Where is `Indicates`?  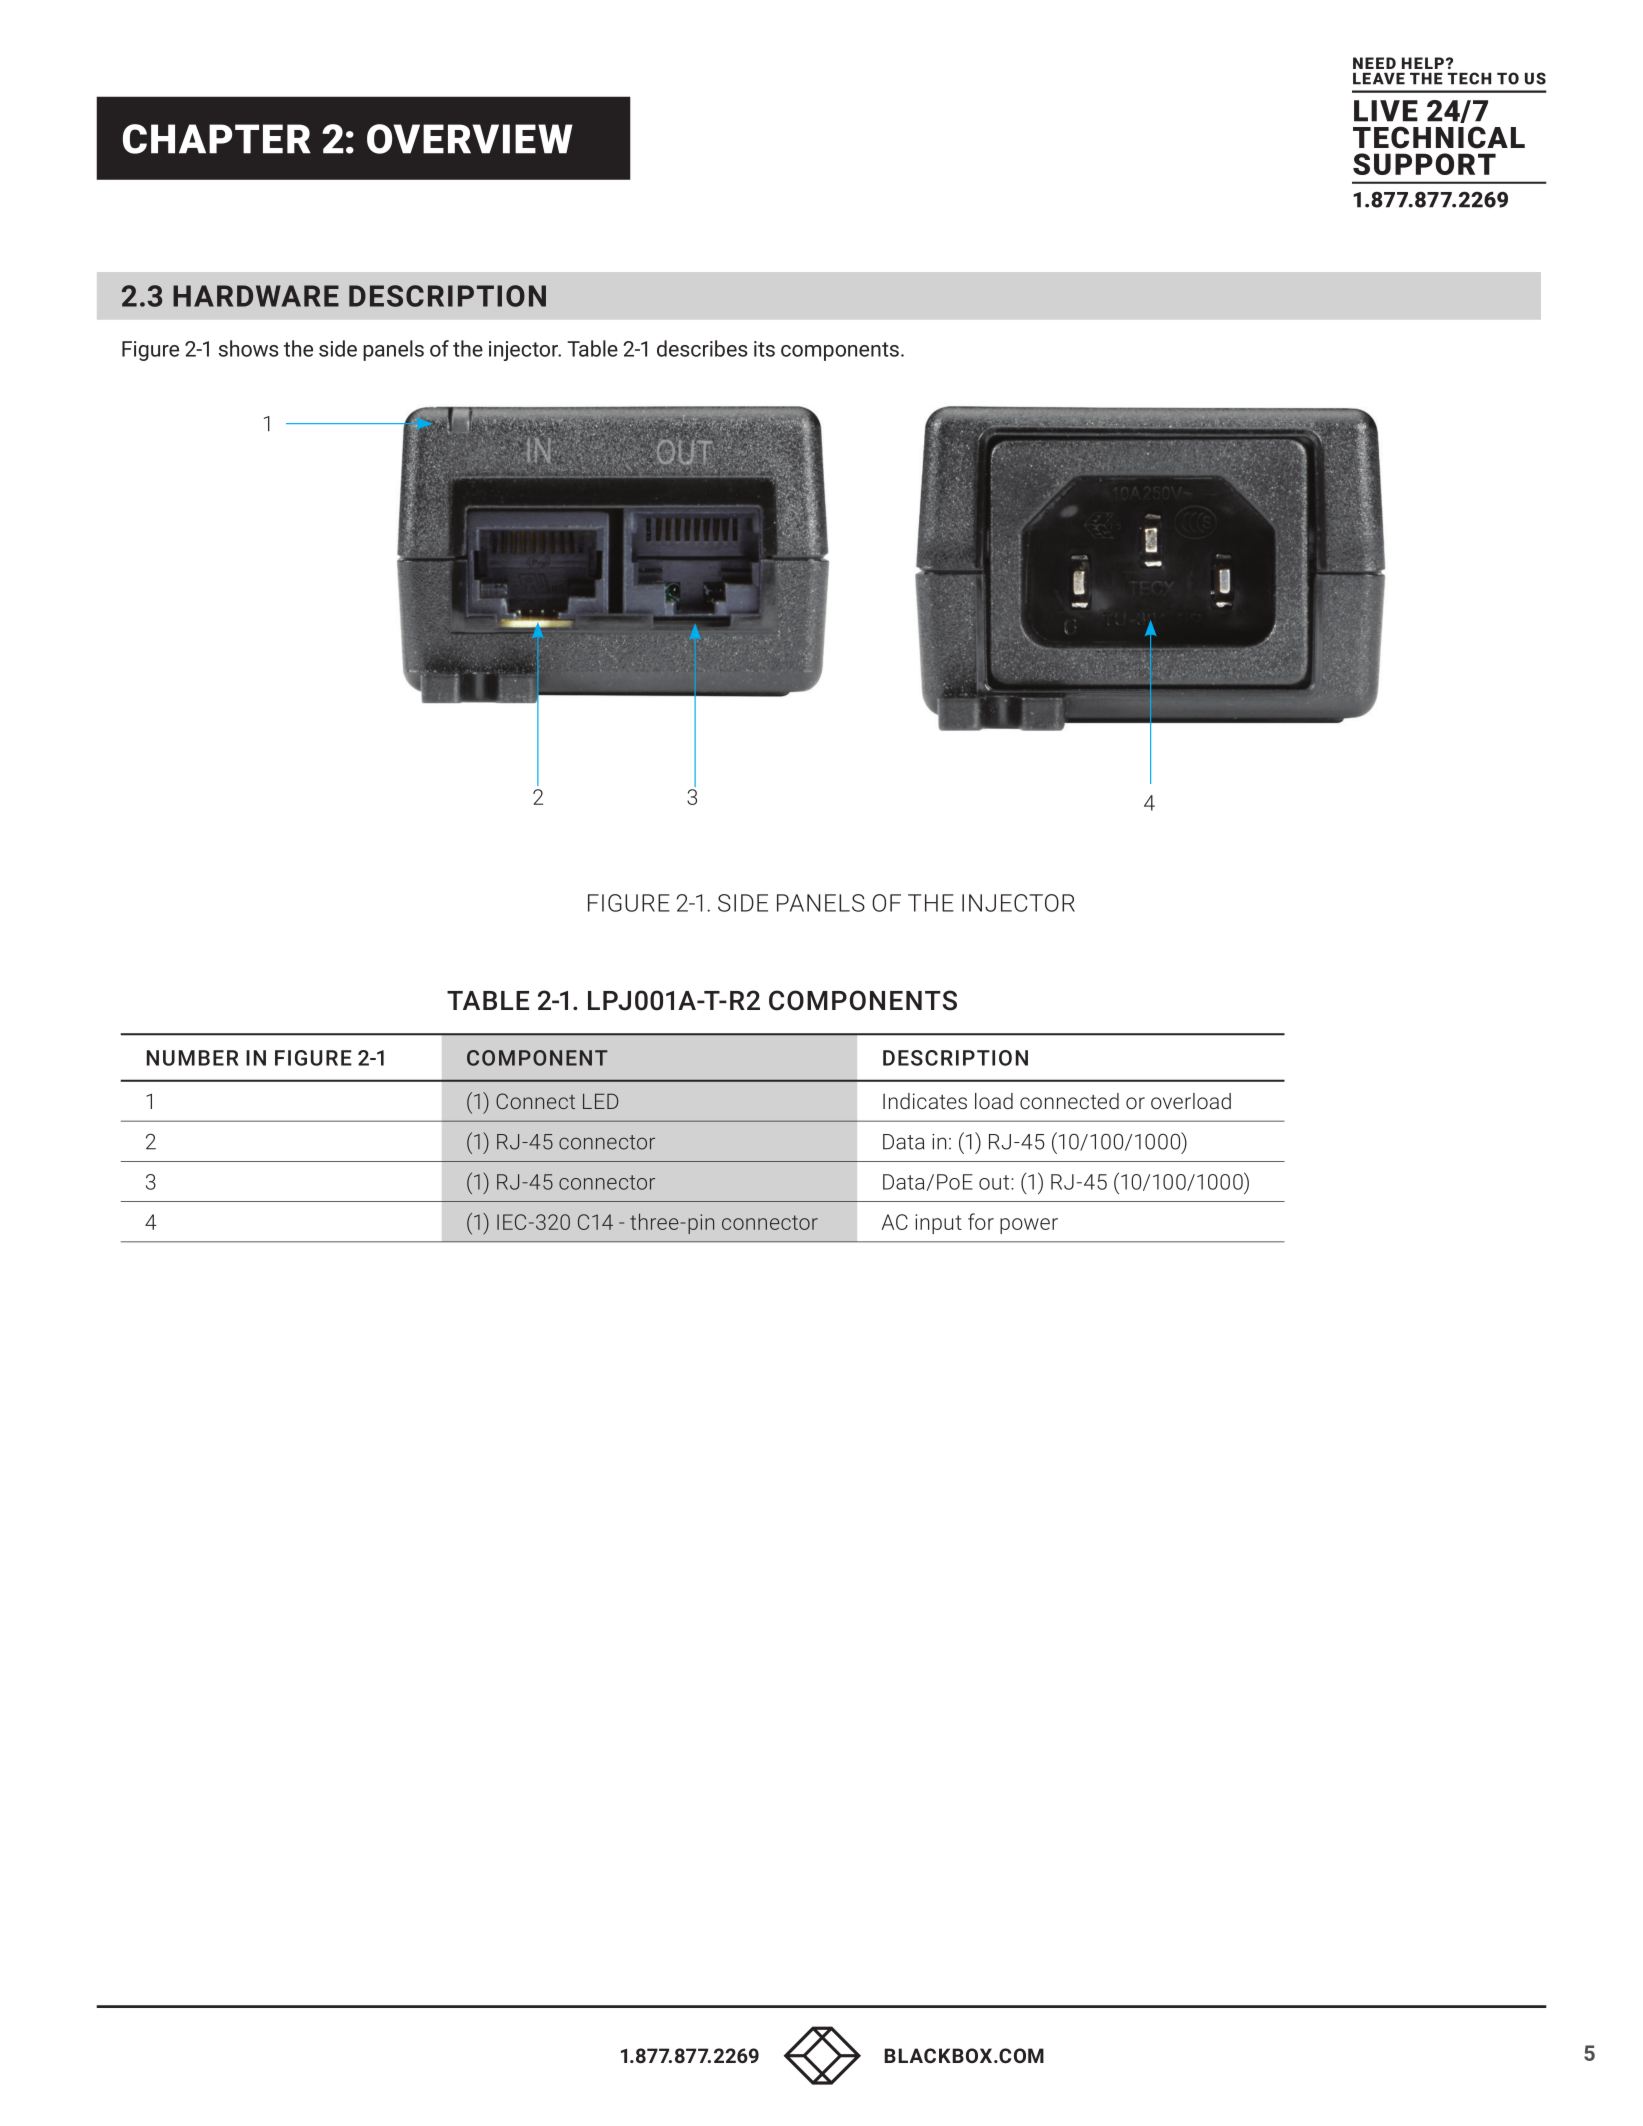
Indicates is located at coordinates (925, 1101).
